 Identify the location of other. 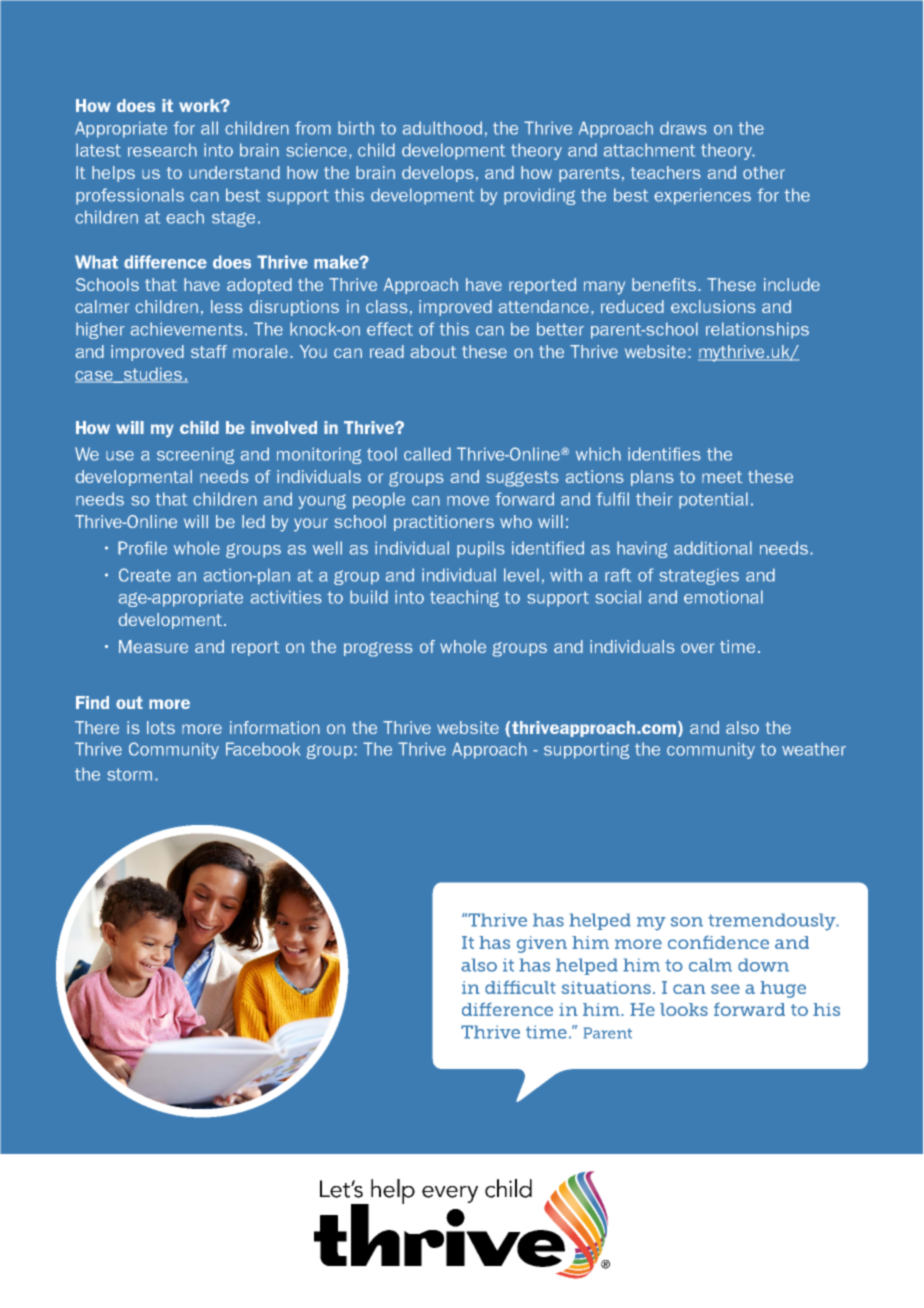
(764, 172).
